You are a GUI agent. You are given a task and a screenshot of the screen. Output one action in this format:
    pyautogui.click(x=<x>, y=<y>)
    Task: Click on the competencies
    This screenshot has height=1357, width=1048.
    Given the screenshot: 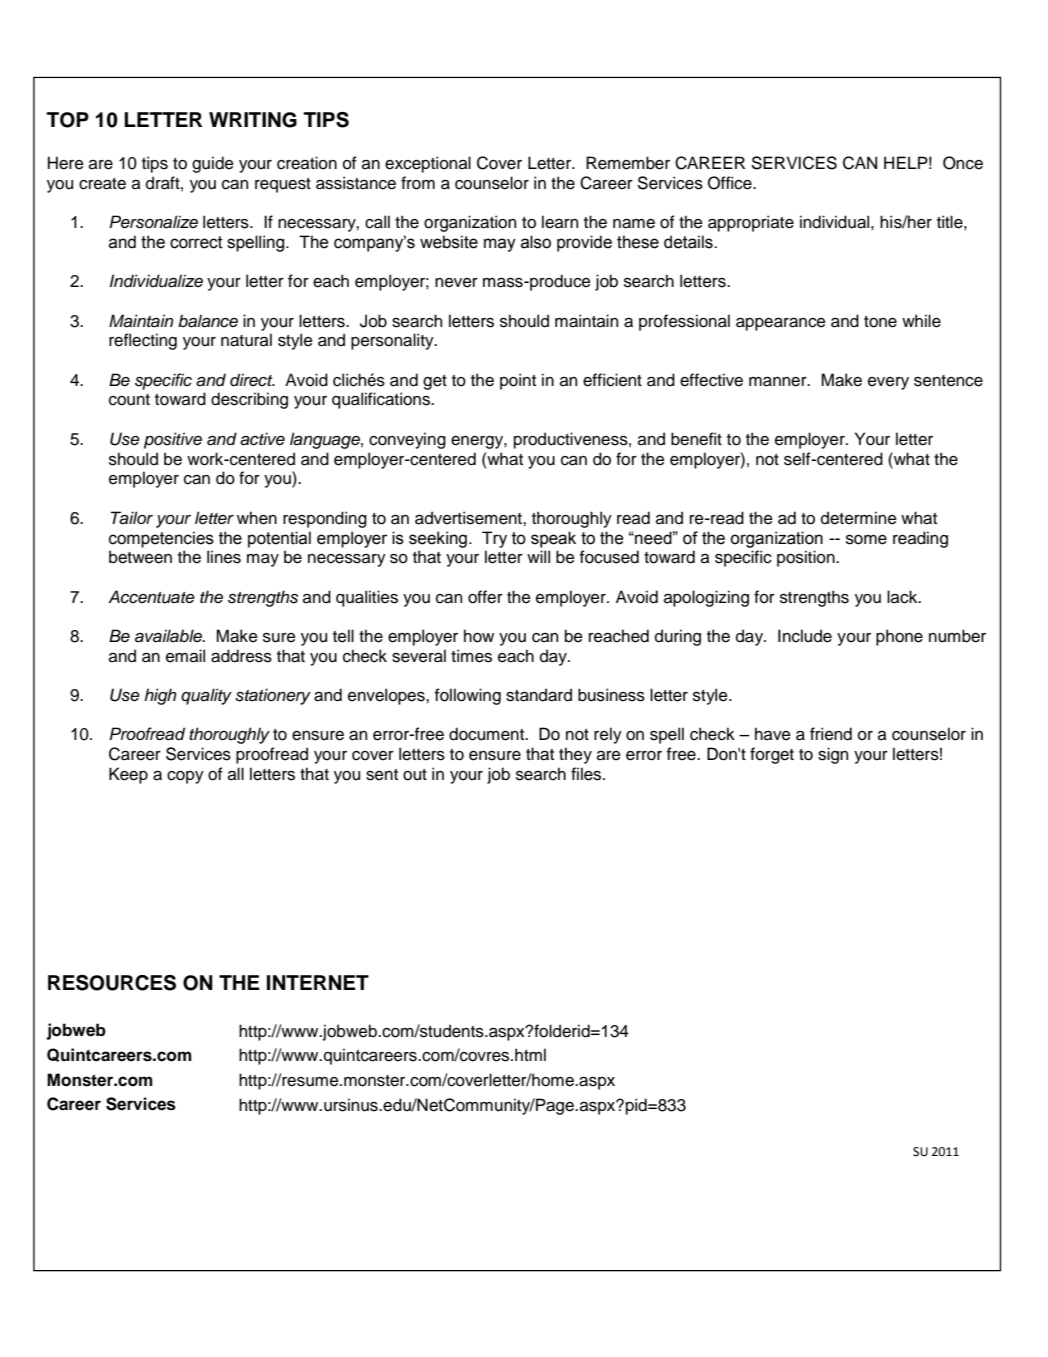 What is the action you would take?
    pyautogui.click(x=161, y=539)
